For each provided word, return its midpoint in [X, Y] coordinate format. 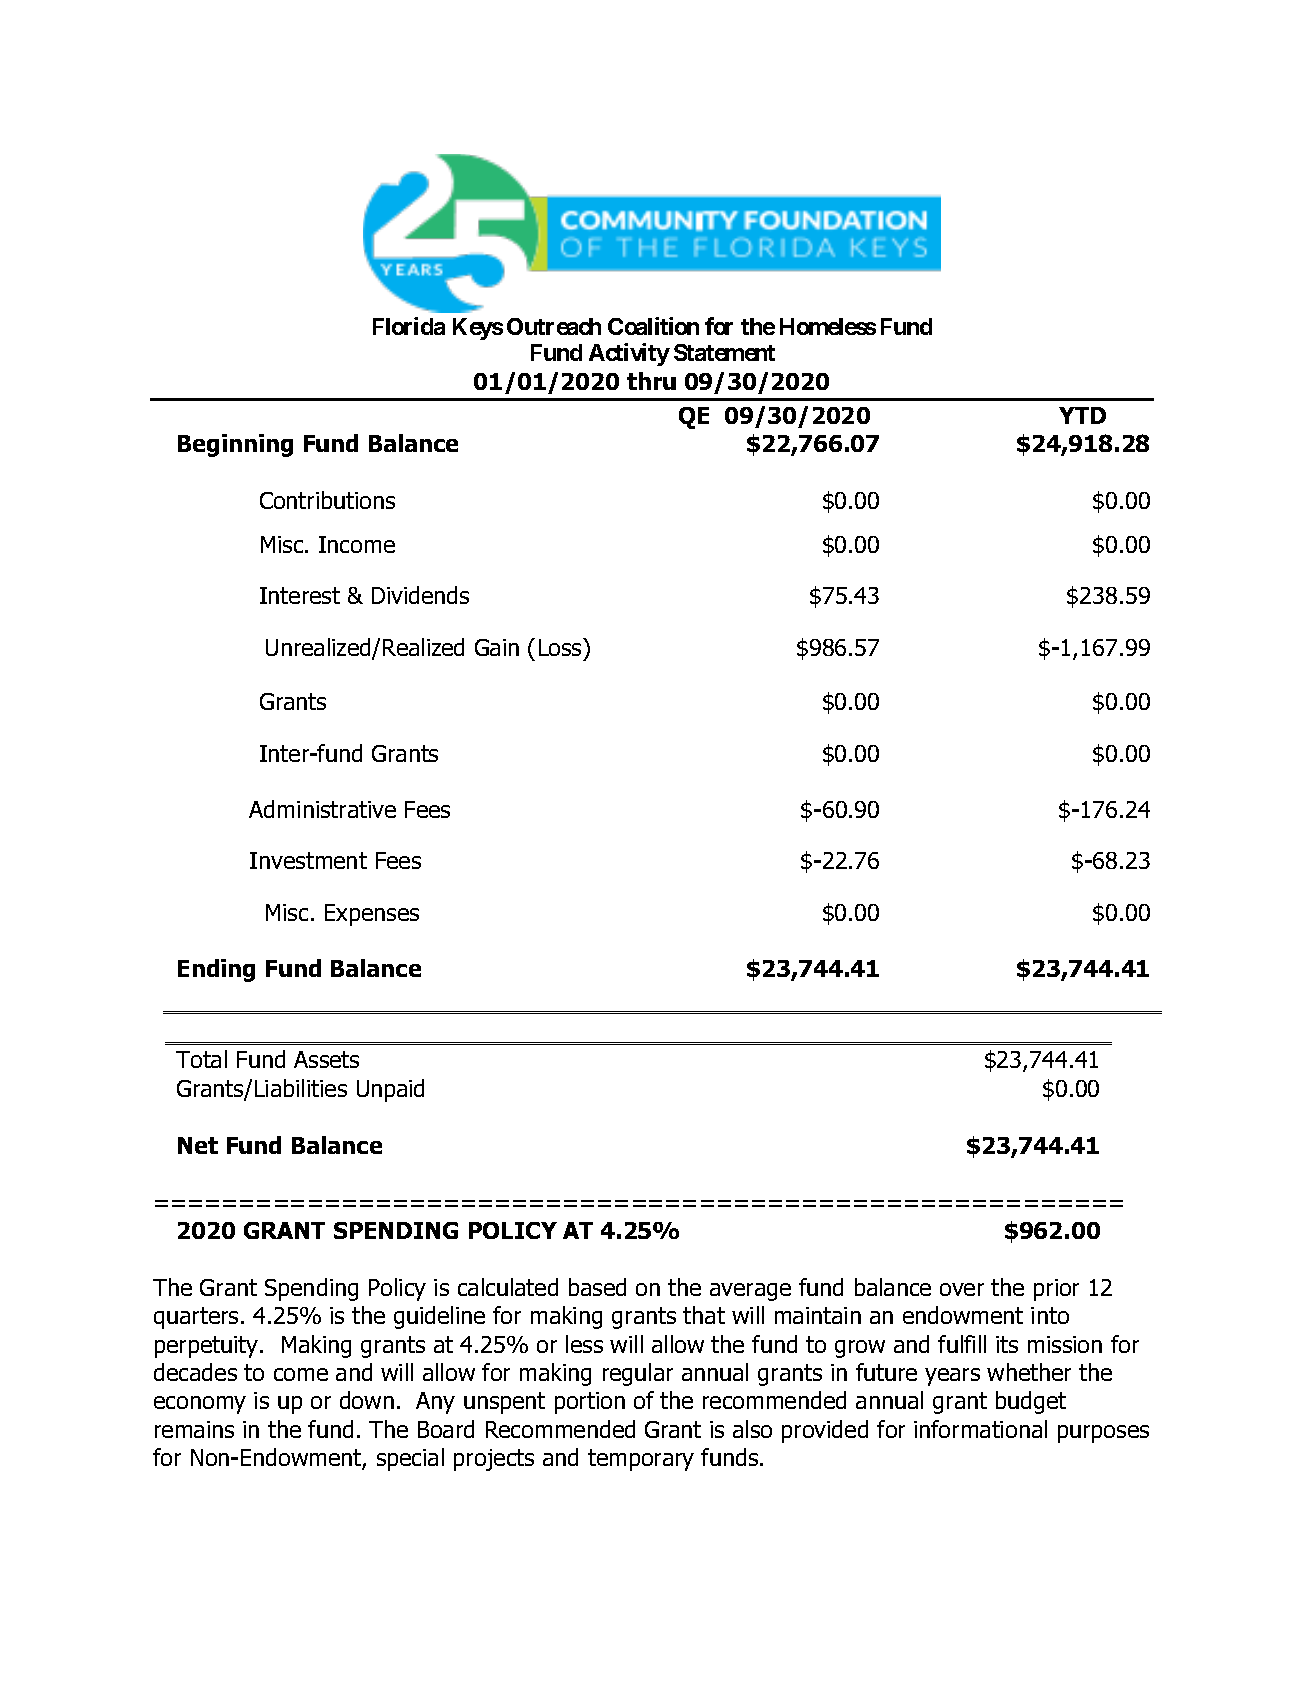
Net [198, 1145]
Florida [409, 326]
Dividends [420, 595]
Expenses [372, 915]
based [597, 1287]
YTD [1082, 415]
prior [1056, 1290]
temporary [641, 1460]
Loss [561, 647]
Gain [497, 647]
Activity [629, 354]
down [367, 1400]
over [962, 1289]
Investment [308, 860]
